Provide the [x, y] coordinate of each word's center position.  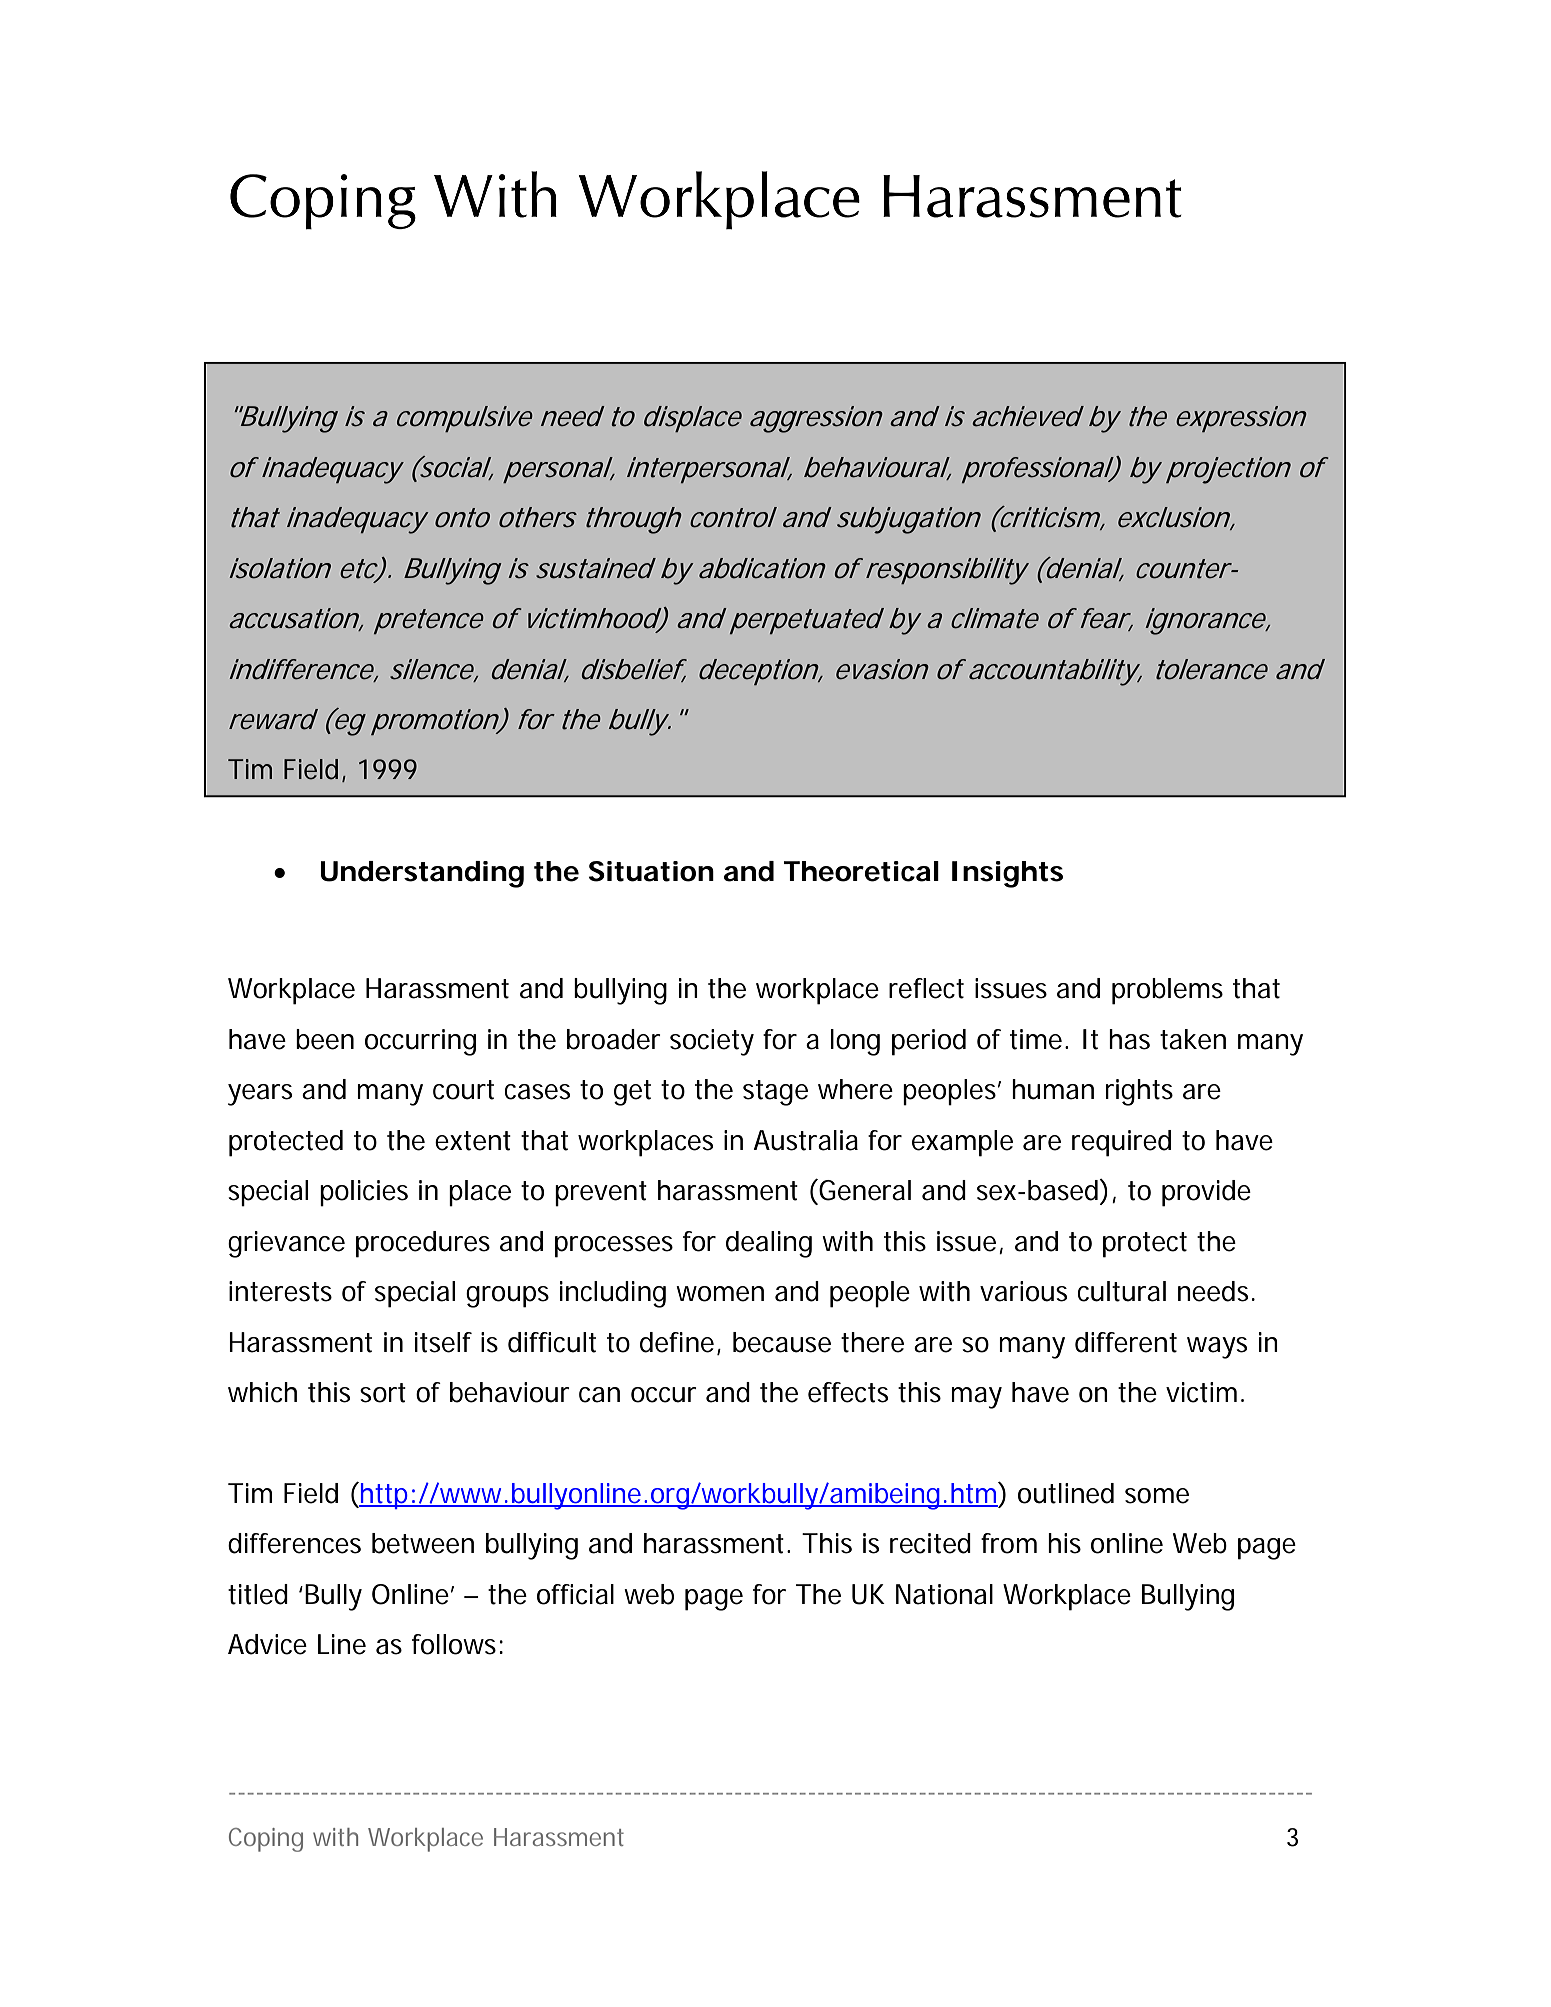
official [575, 1594]
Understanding [422, 874]
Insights [1007, 874]
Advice [267, 1644]
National [944, 1594]
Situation [651, 871]
